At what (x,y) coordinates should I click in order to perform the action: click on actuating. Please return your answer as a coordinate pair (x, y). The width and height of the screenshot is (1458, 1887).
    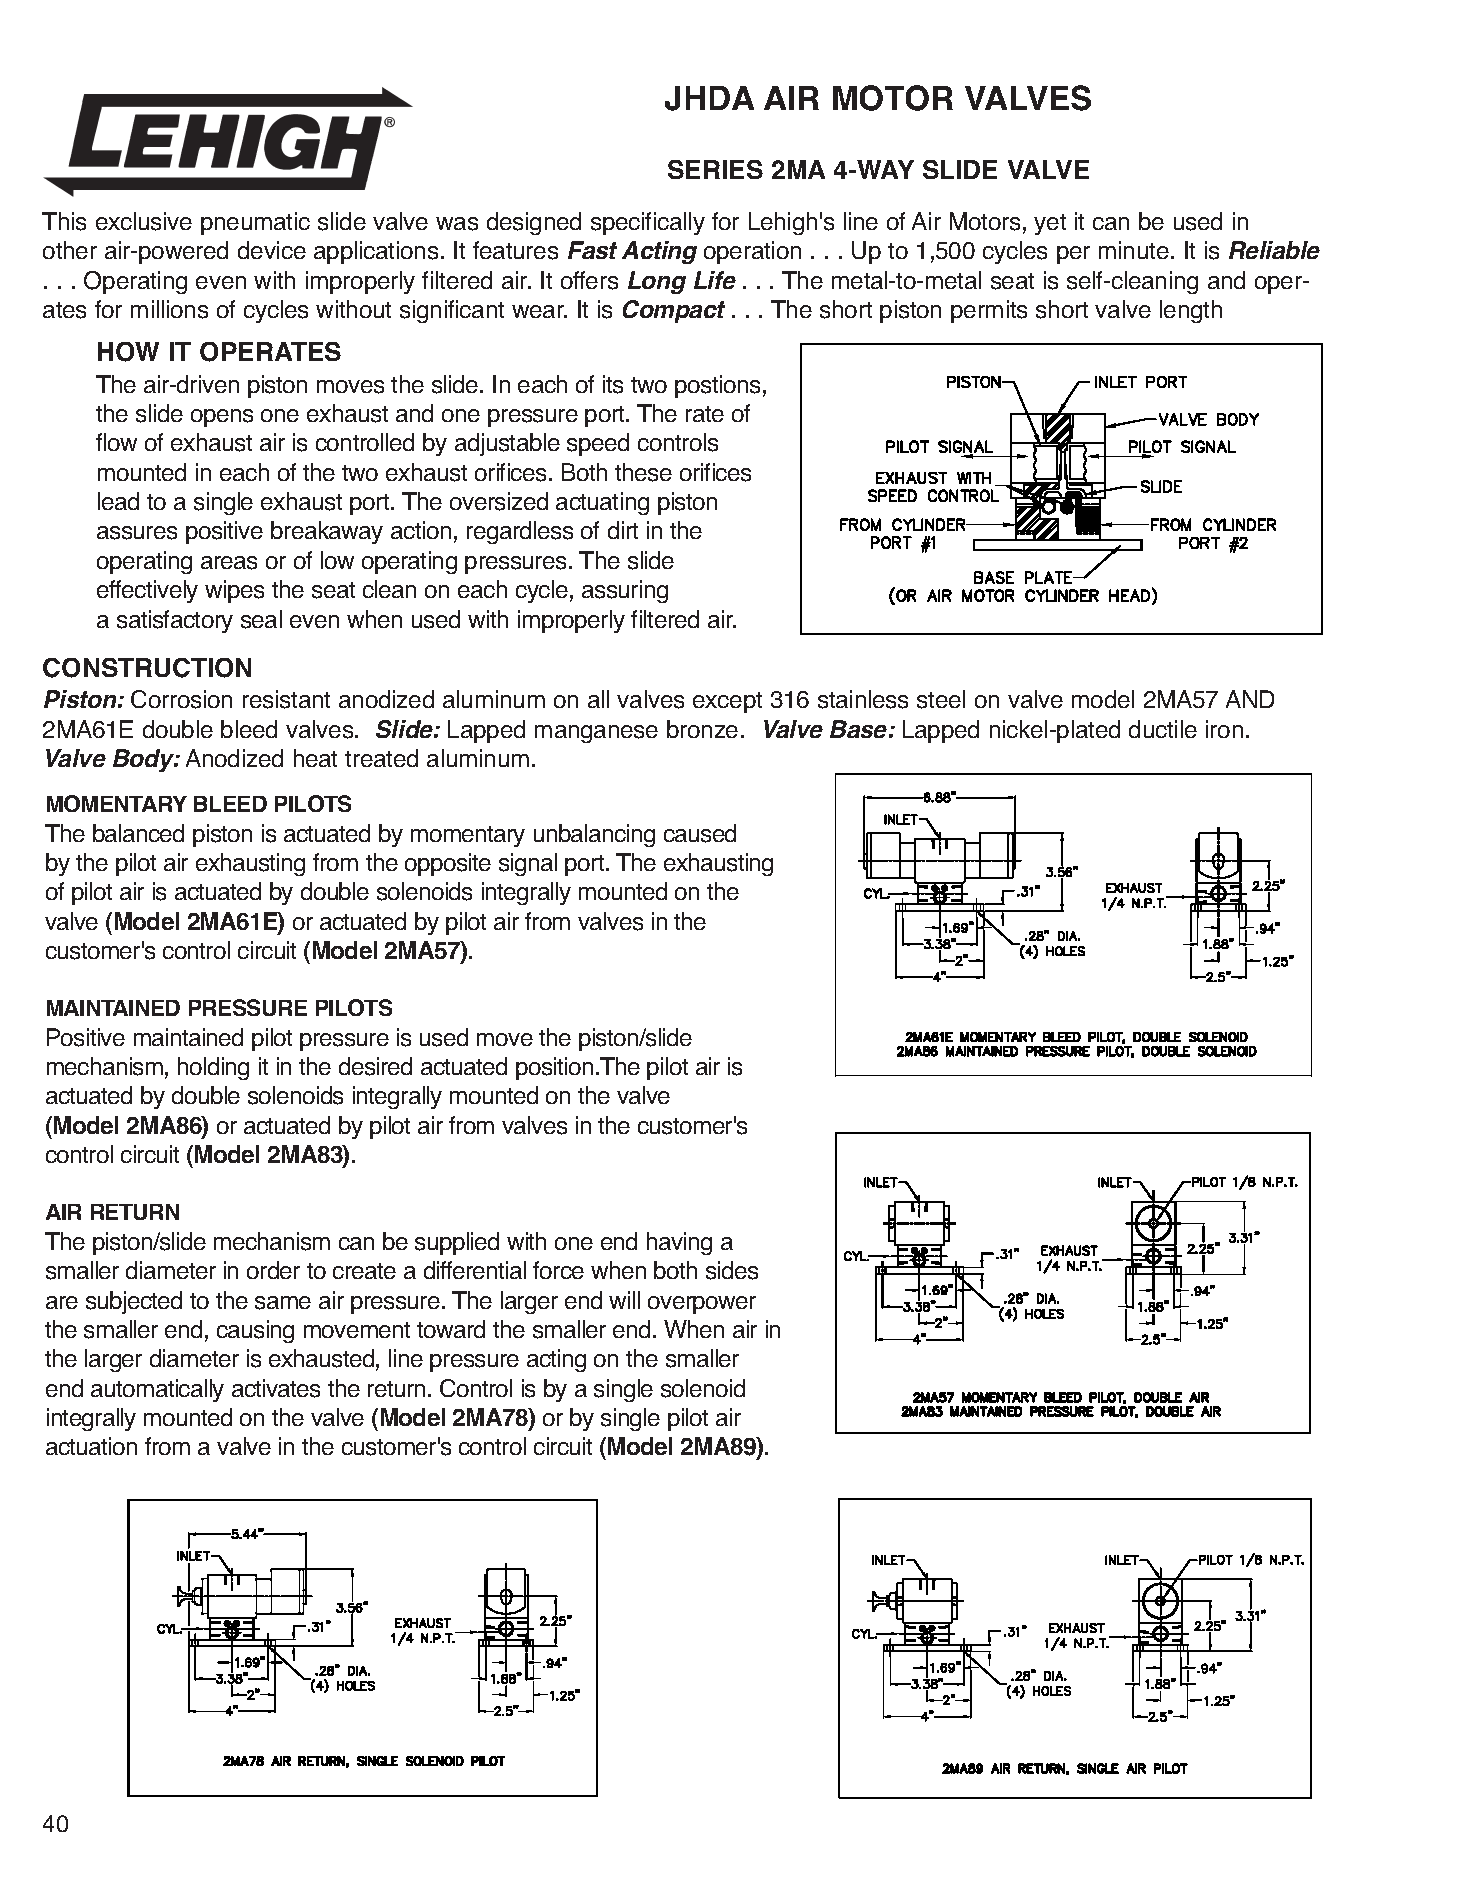
    Looking at the image, I should click on (602, 503).
